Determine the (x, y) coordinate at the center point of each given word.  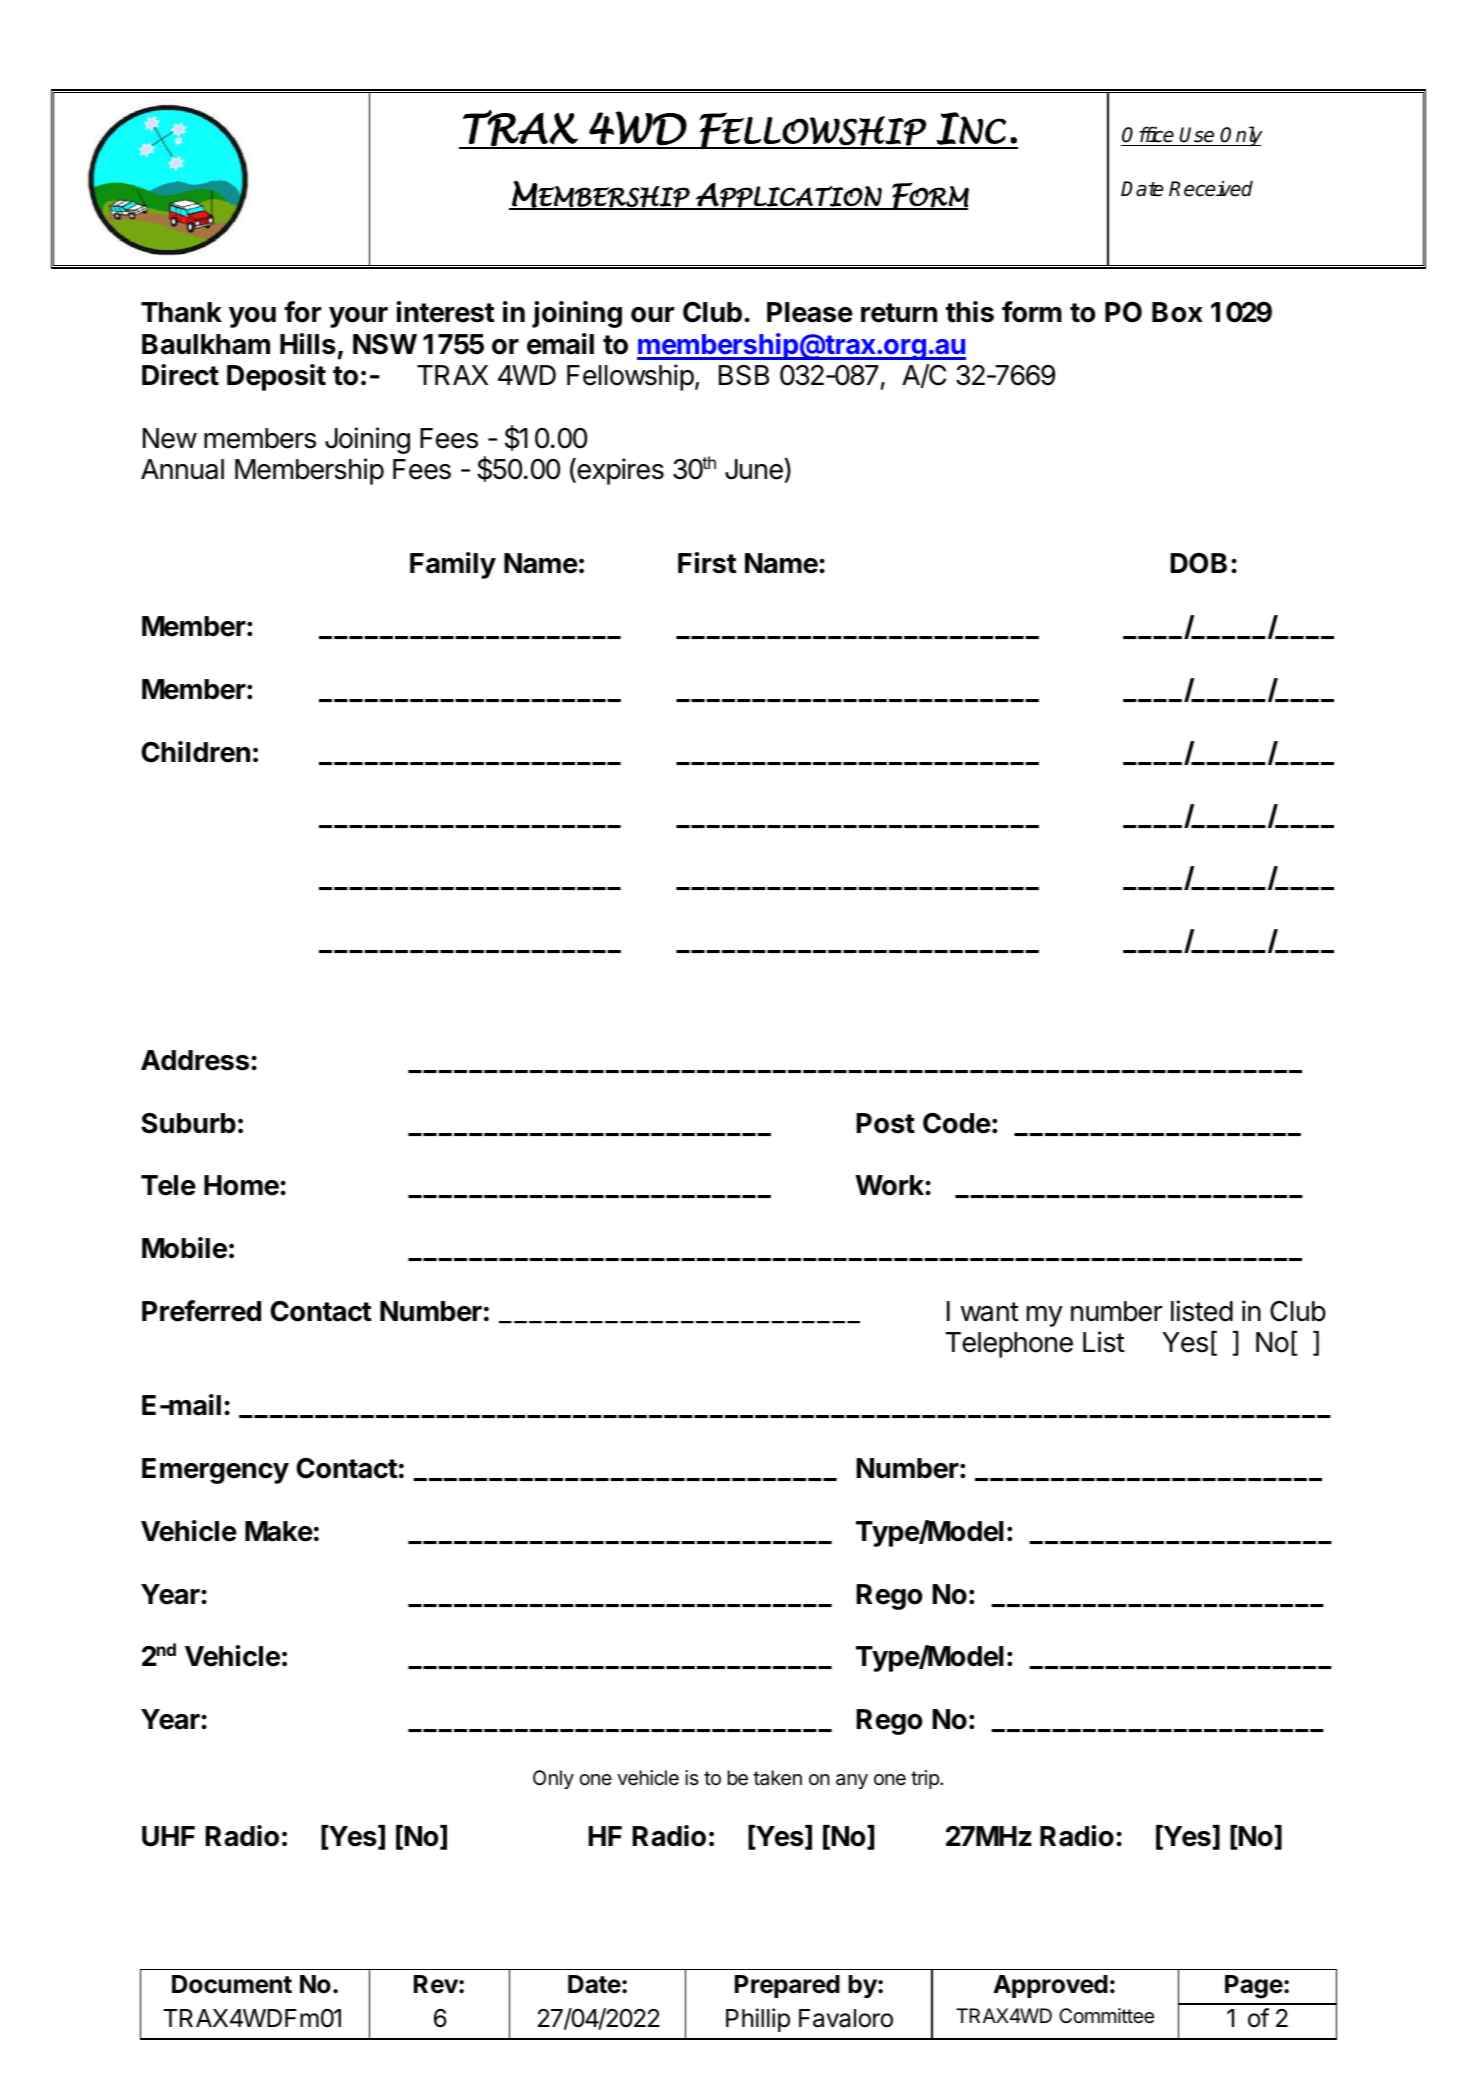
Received (1211, 189)
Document (232, 1984)
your (358, 317)
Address (195, 1060)
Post (886, 1123)
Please (810, 312)
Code (957, 1123)
